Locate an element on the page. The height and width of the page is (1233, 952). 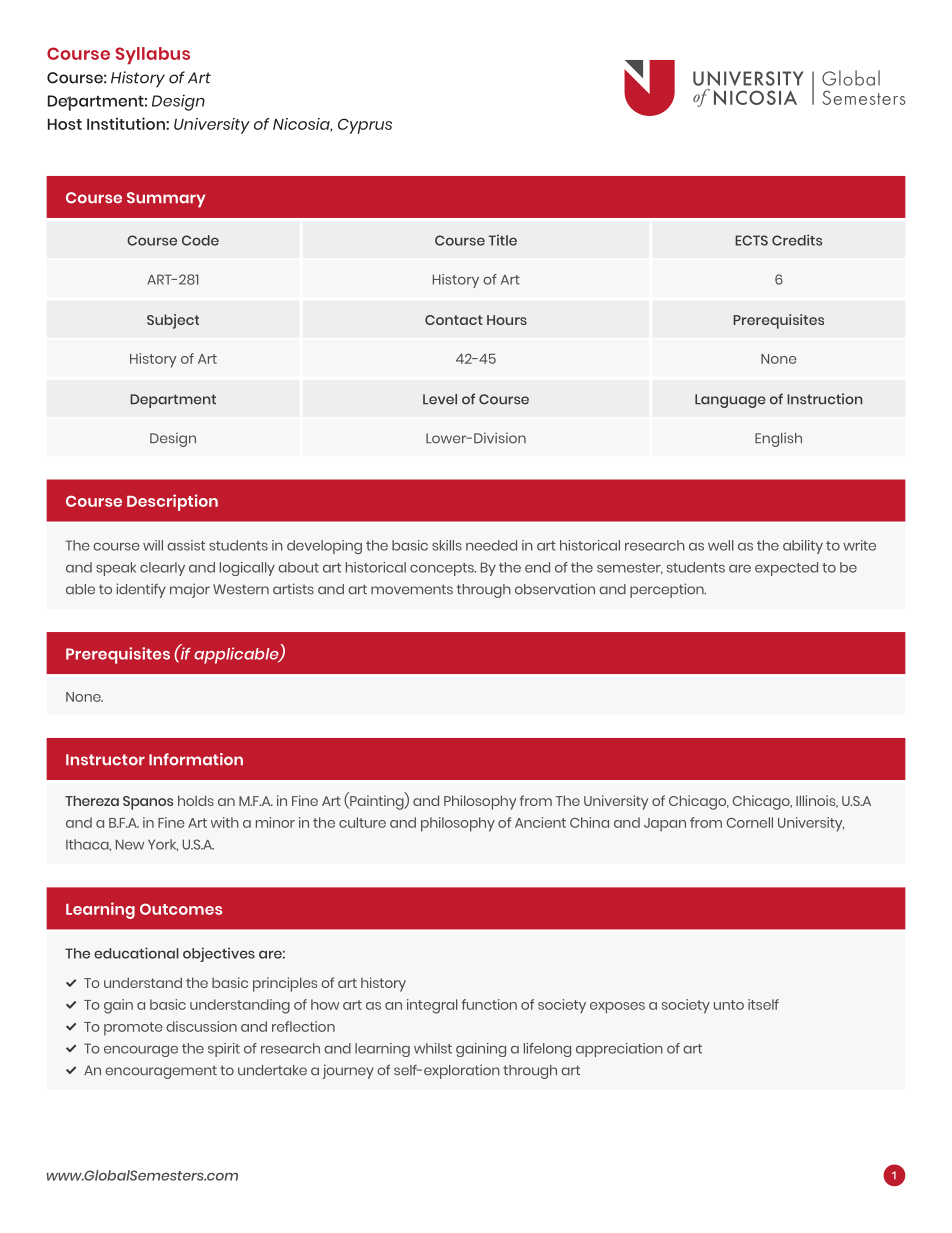
expected is located at coordinates (786, 569).
